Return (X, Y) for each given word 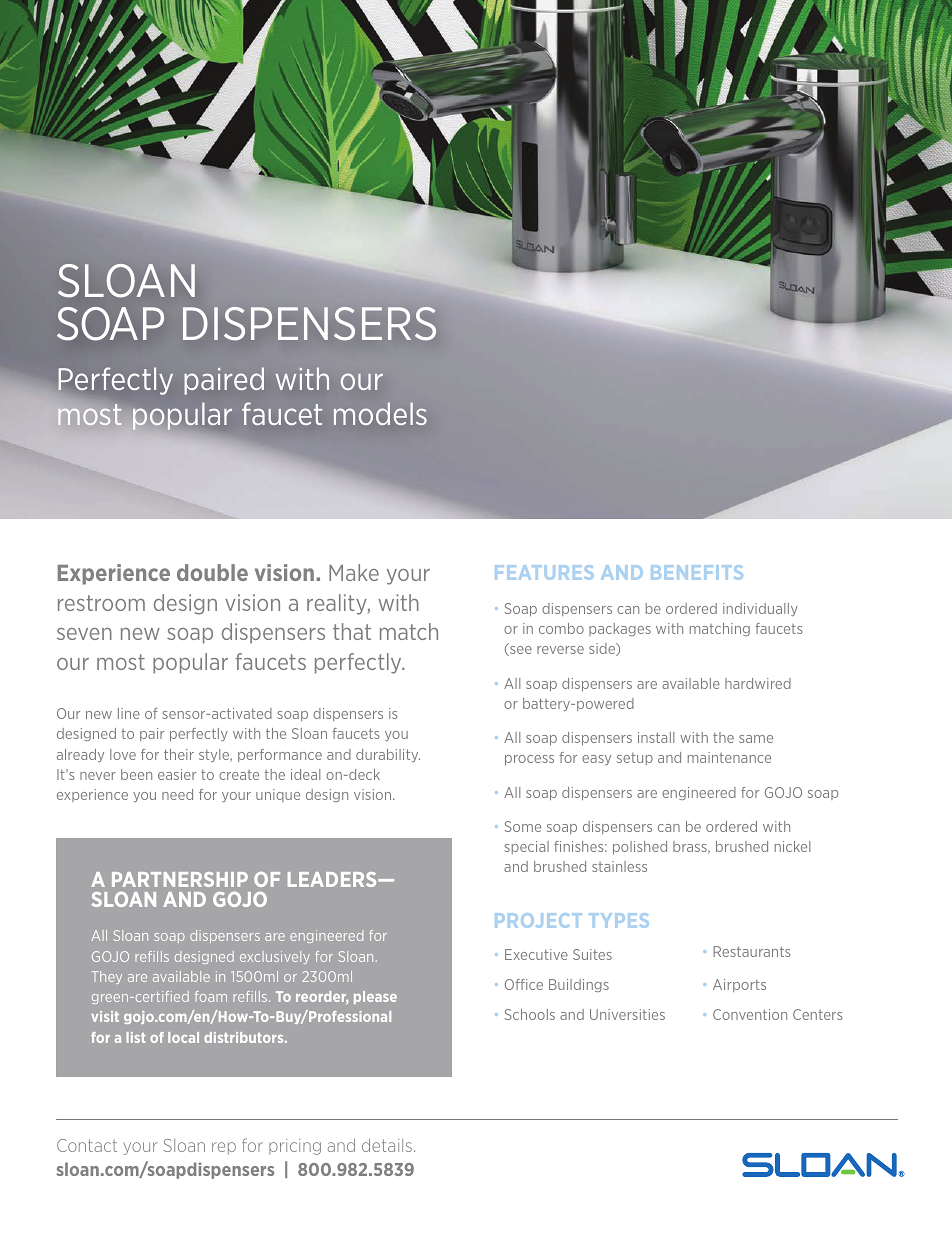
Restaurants (752, 951)
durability (388, 755)
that (352, 631)
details (387, 1145)
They (106, 977)
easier (177, 774)
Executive (536, 954)
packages (620, 629)
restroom (101, 603)
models (380, 413)
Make (354, 572)
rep (224, 1148)
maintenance (729, 757)
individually (760, 609)
